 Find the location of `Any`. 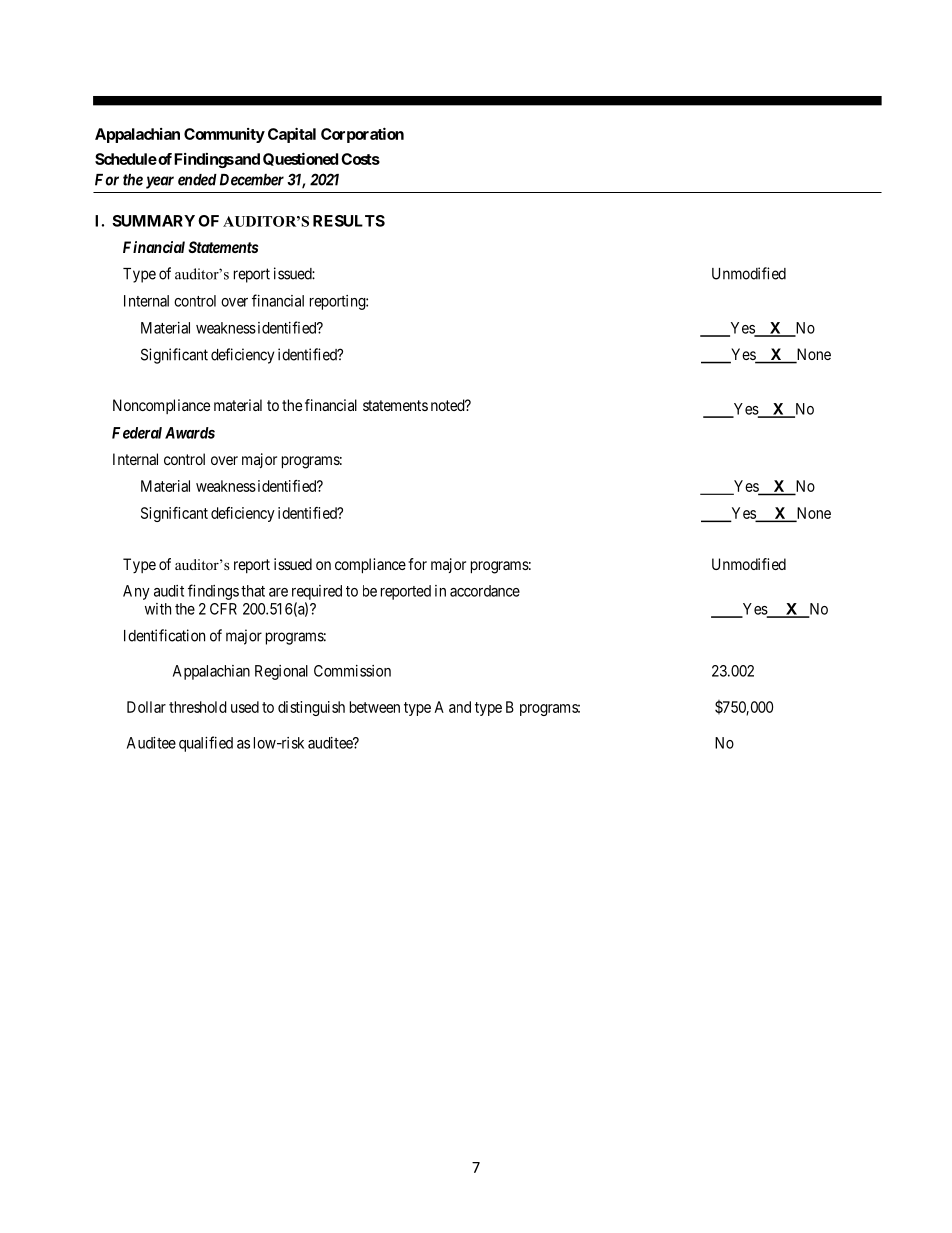

Any is located at coordinates (136, 592).
